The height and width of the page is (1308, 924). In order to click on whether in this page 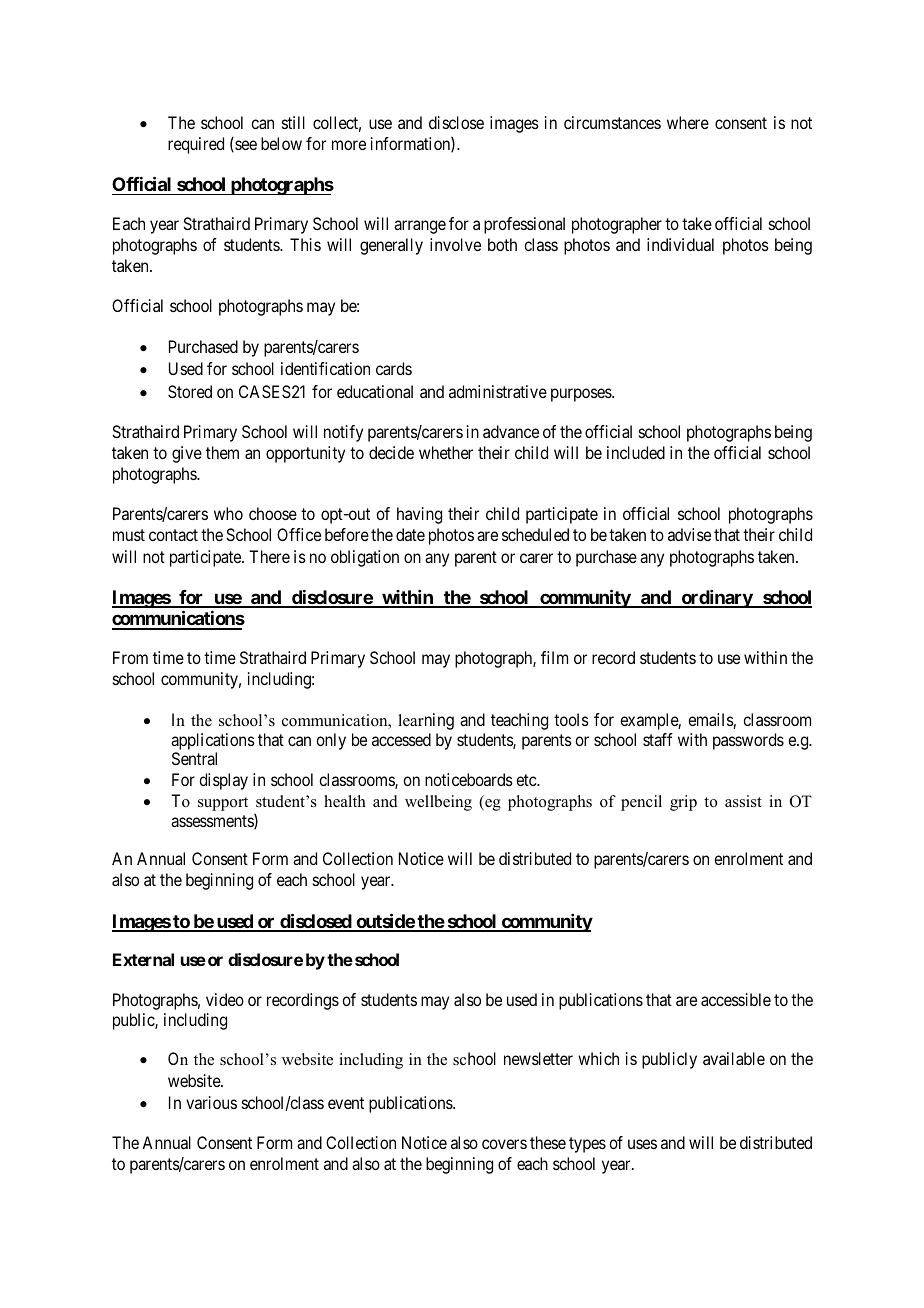, I will do `click(446, 452)`.
